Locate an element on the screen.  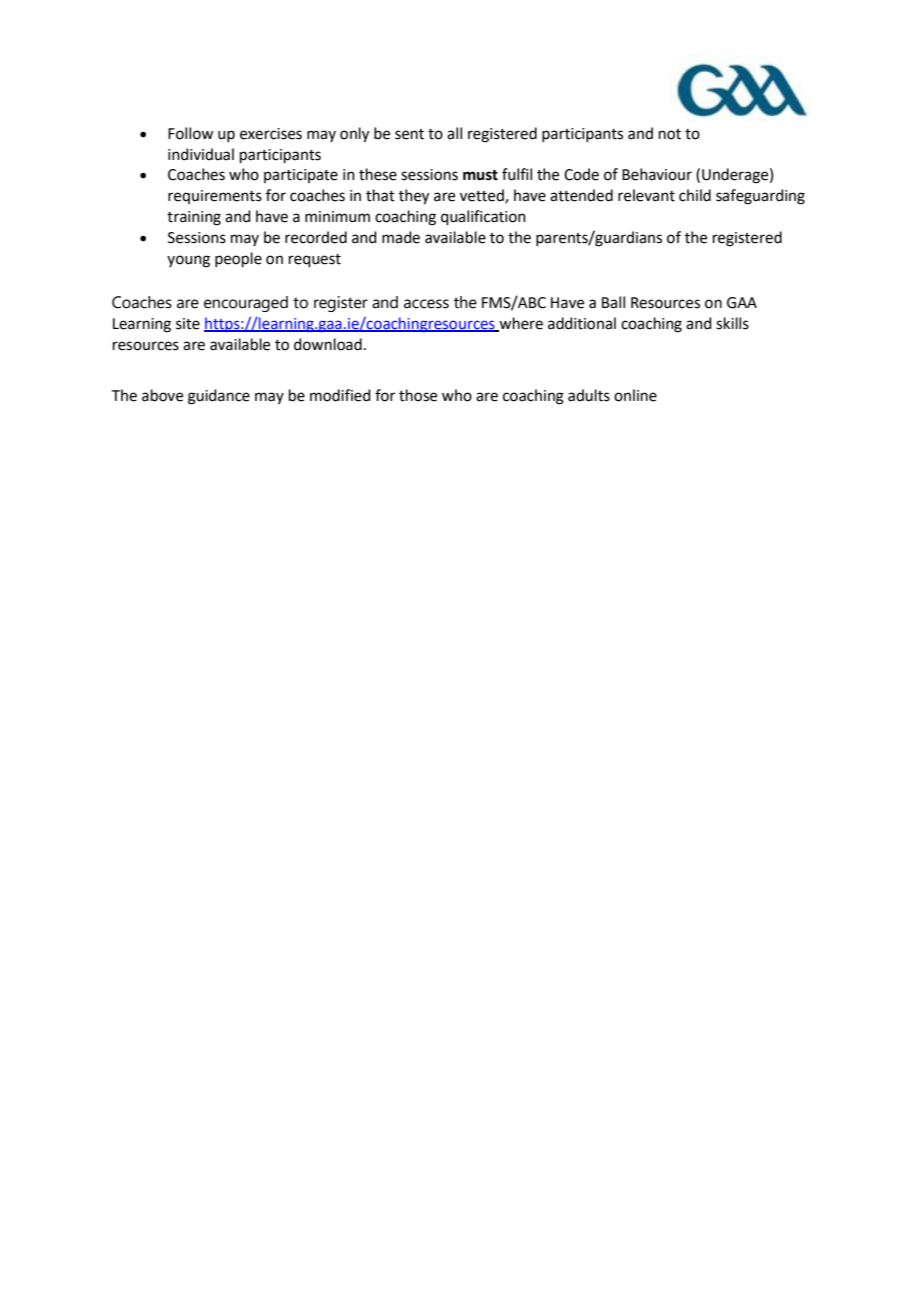
not is located at coordinates (670, 134).
